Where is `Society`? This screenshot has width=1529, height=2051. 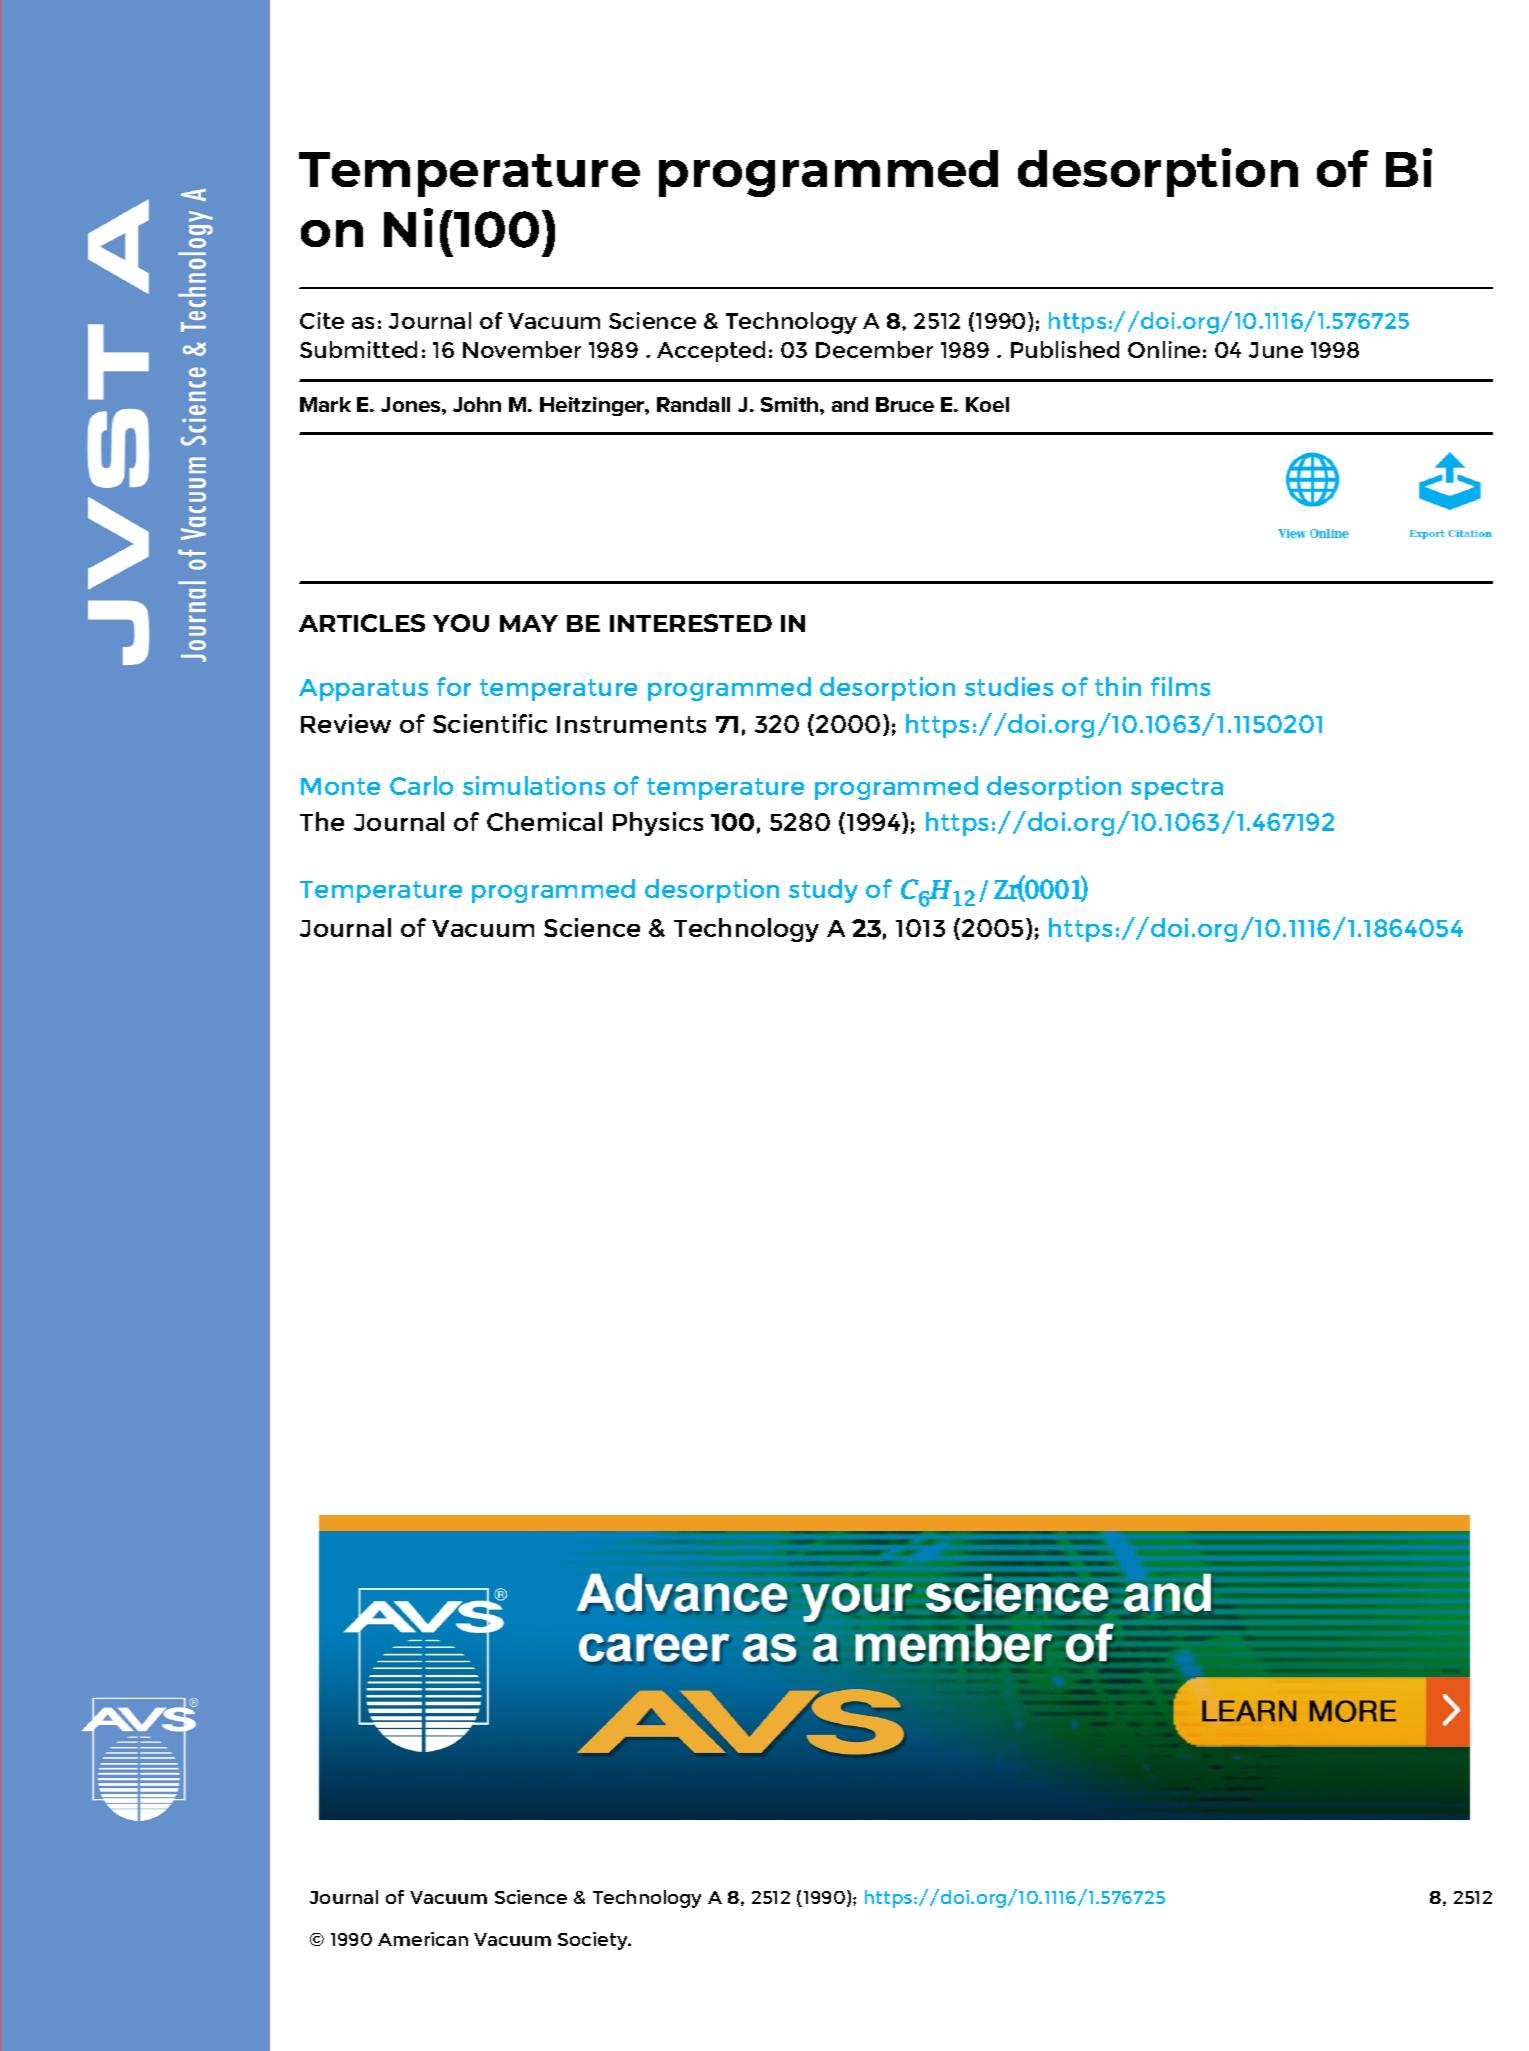
Society is located at coordinates (594, 1941).
